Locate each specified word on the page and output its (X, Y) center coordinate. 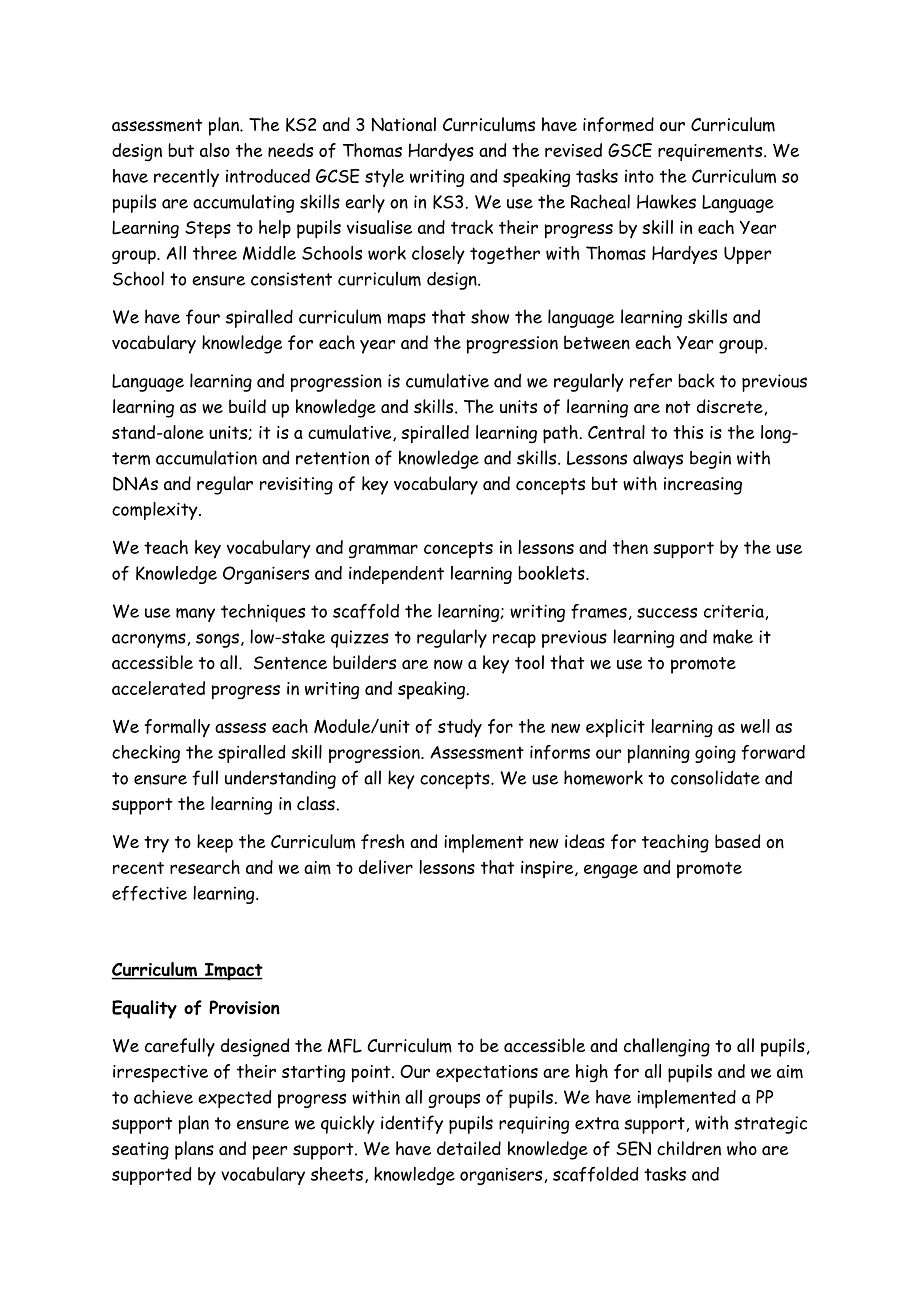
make (733, 636)
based (737, 841)
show (490, 316)
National (404, 124)
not (678, 407)
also (215, 150)
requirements (711, 152)
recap (514, 641)
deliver (386, 867)
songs (217, 640)
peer (269, 1152)
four (203, 317)
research (205, 867)
